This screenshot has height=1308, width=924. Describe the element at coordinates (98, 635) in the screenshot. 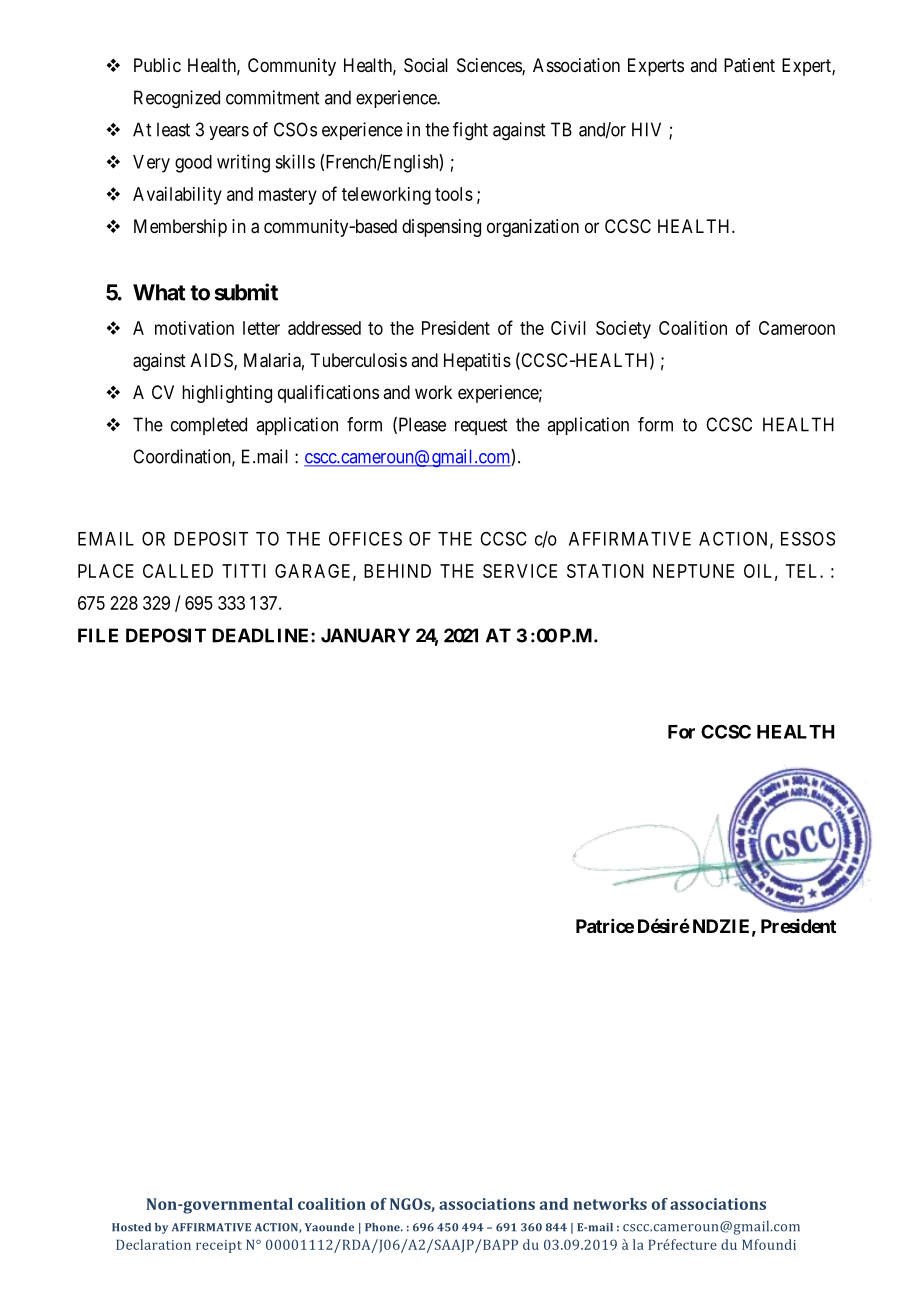

I see `FILE` at that location.
